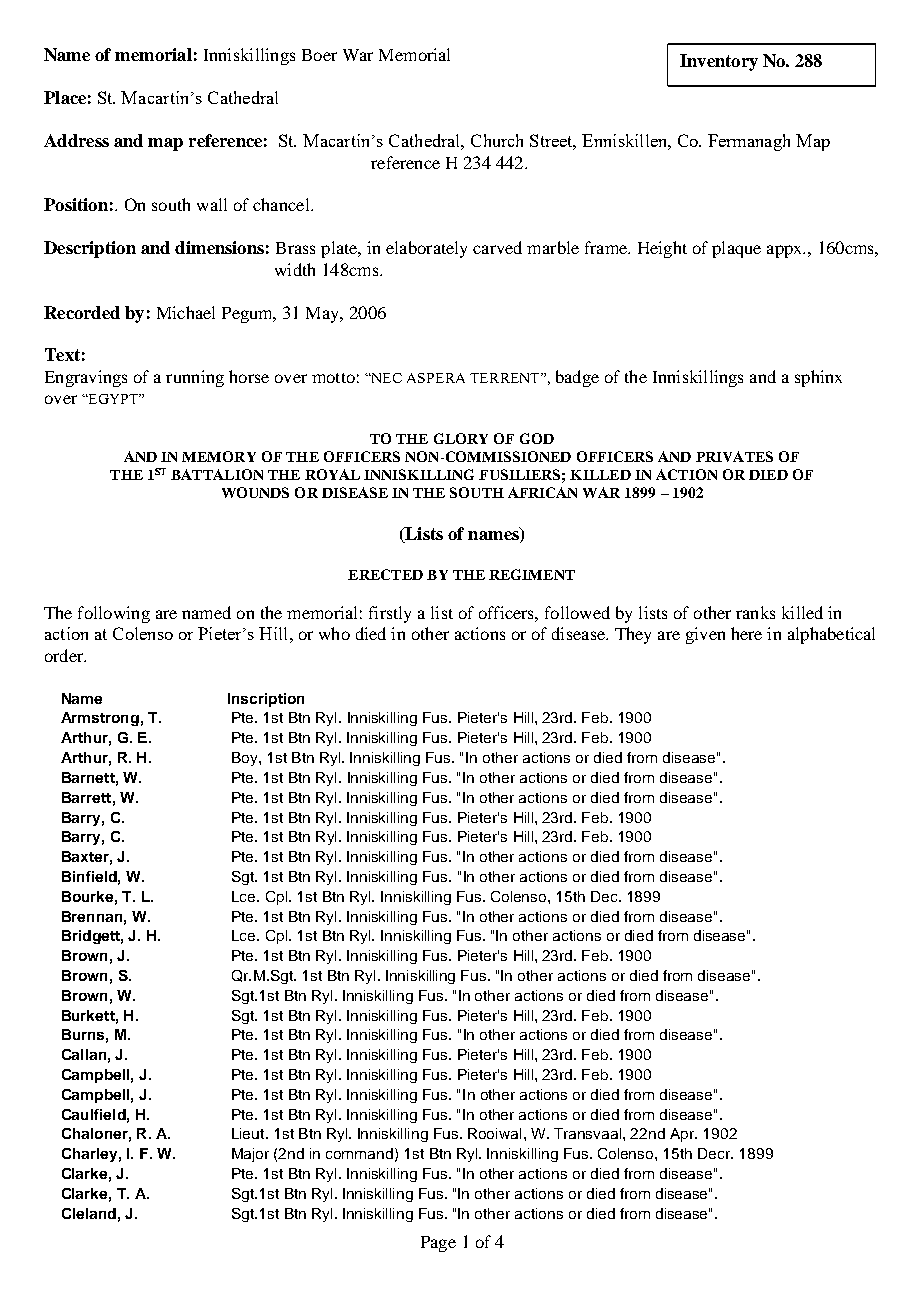  What do you see at coordinates (390, 614) in the image?
I see `firstly` at bounding box center [390, 614].
